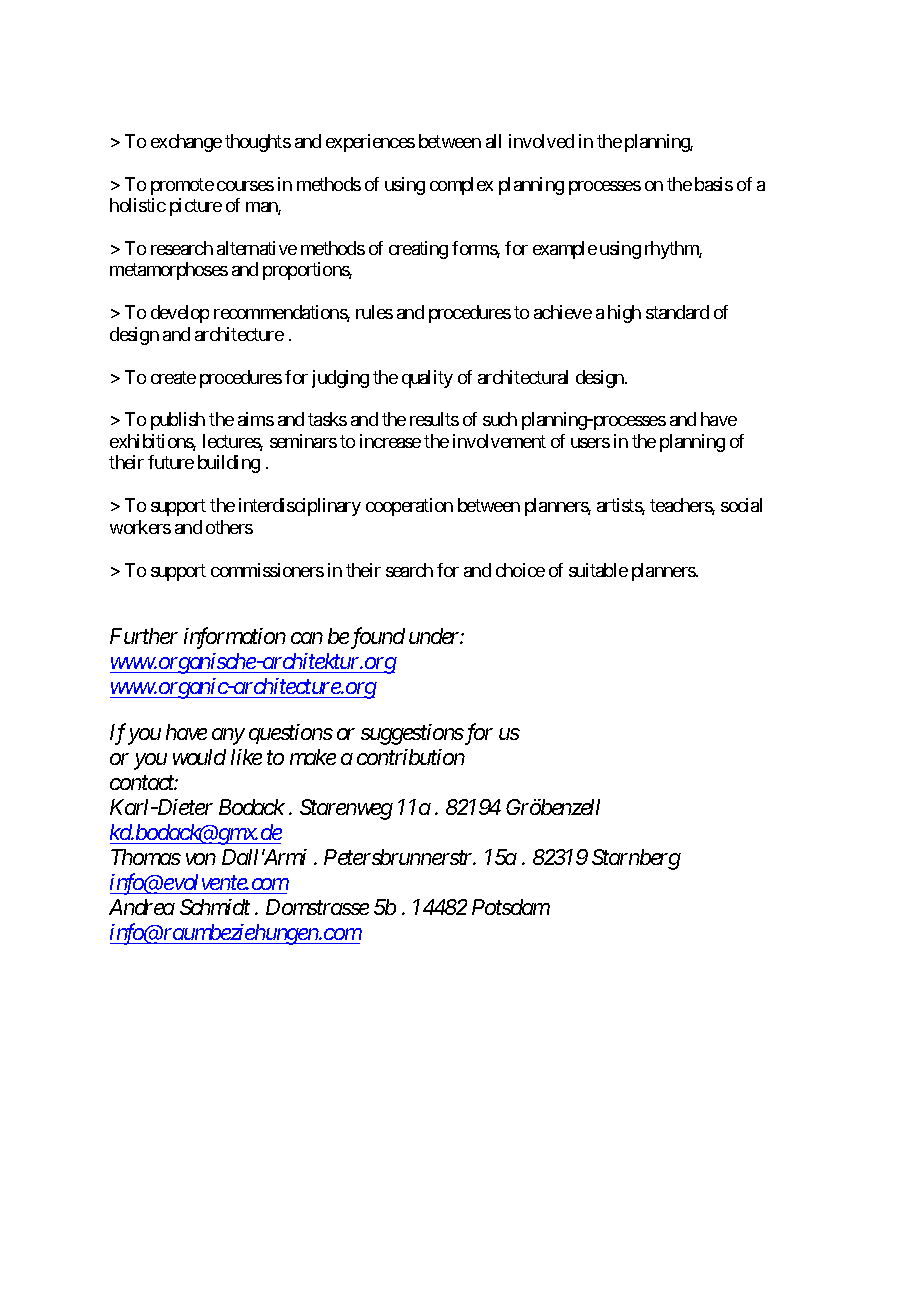  I want to click on suitable, so click(598, 570).
